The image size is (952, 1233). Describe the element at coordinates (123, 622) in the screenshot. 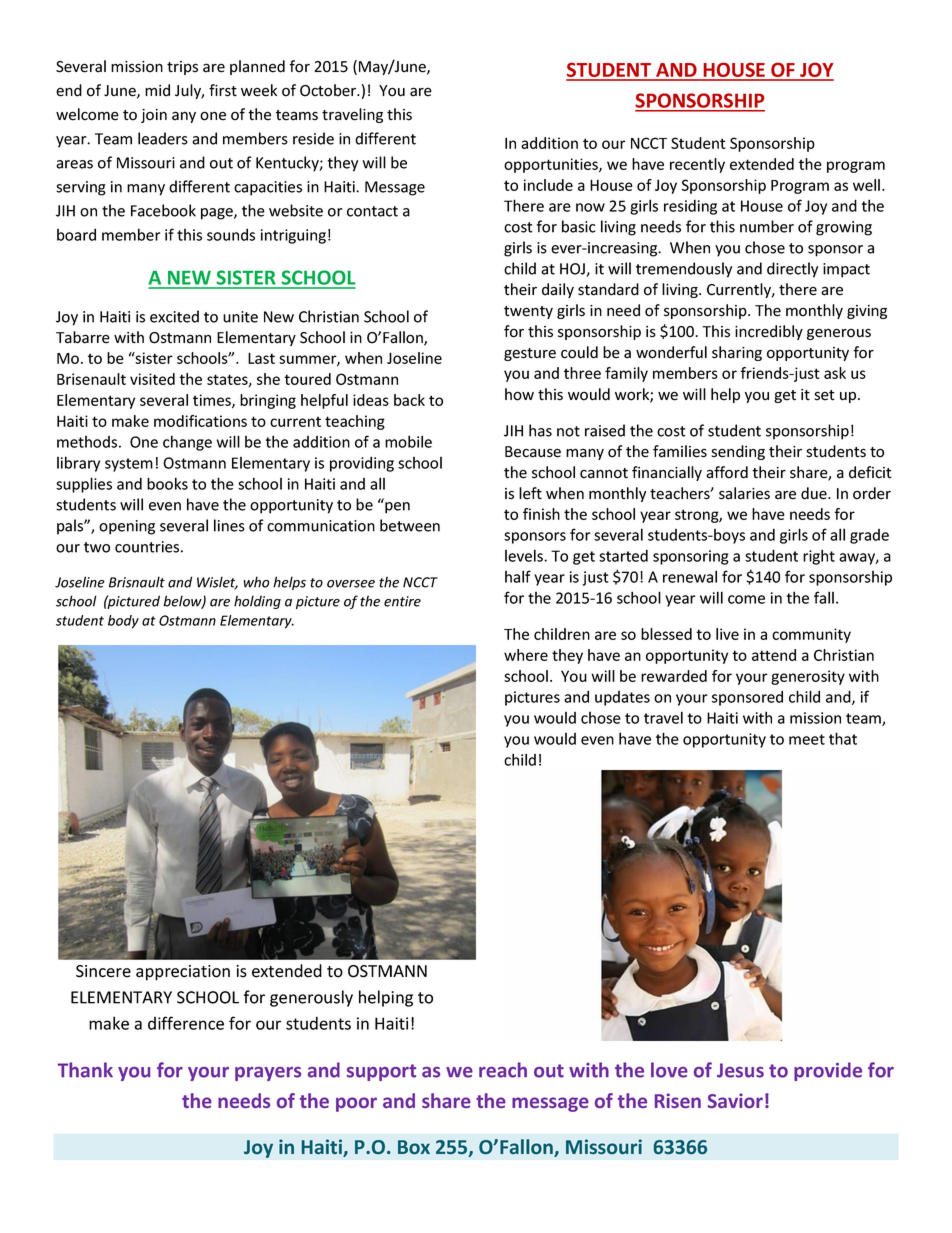

I see `body` at that location.
